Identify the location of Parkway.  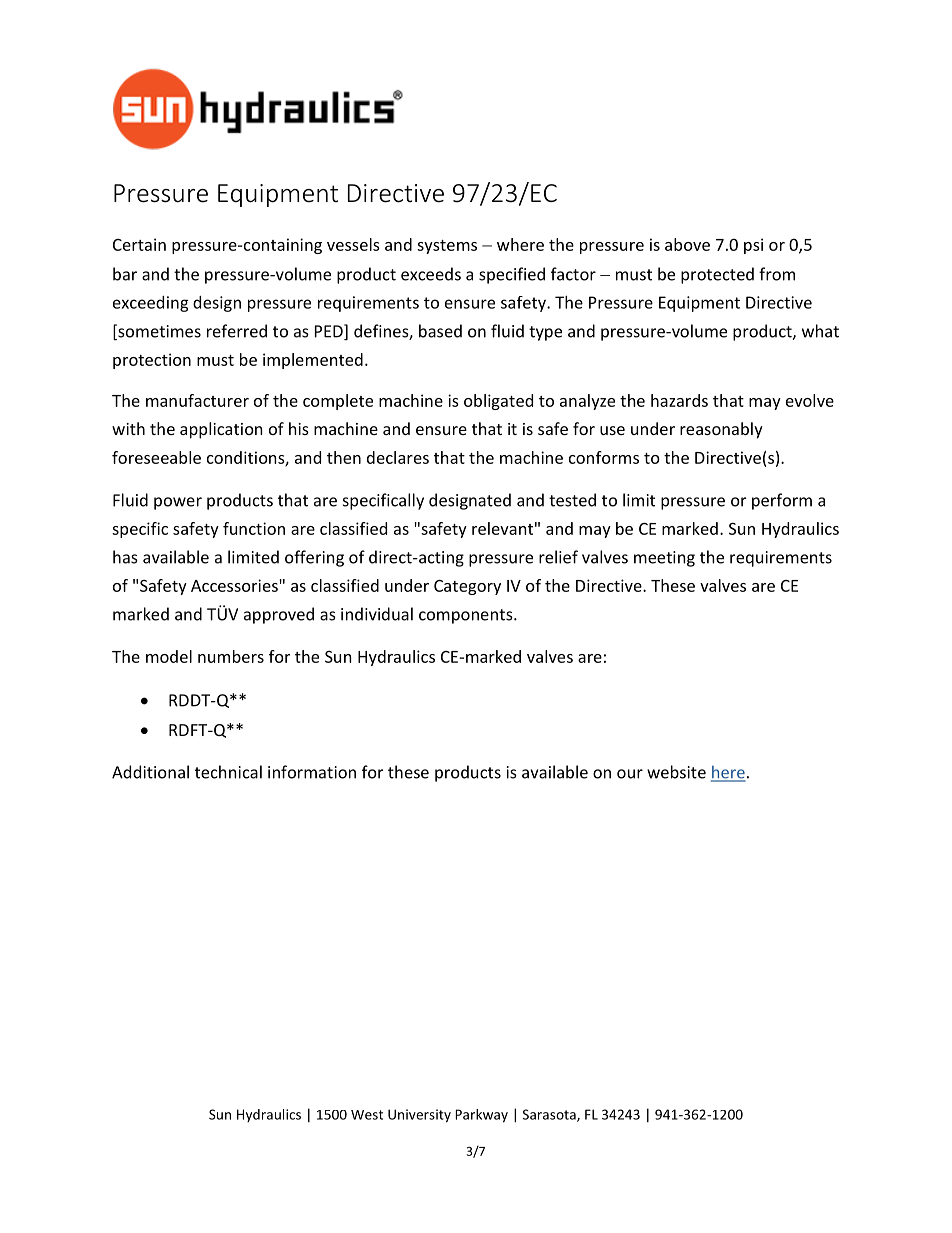
(481, 1116).
